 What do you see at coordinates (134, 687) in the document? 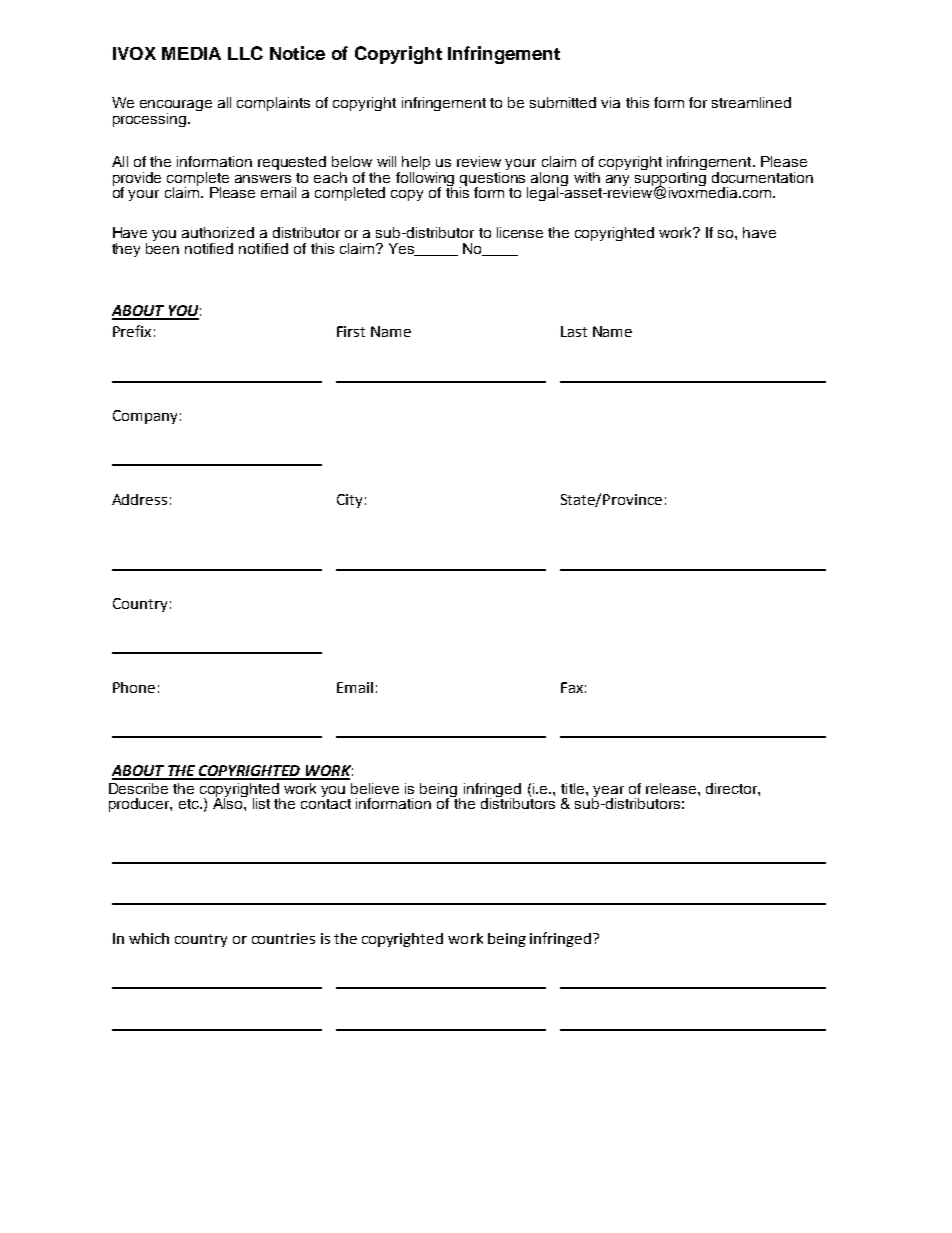
I see `Phone` at bounding box center [134, 687].
